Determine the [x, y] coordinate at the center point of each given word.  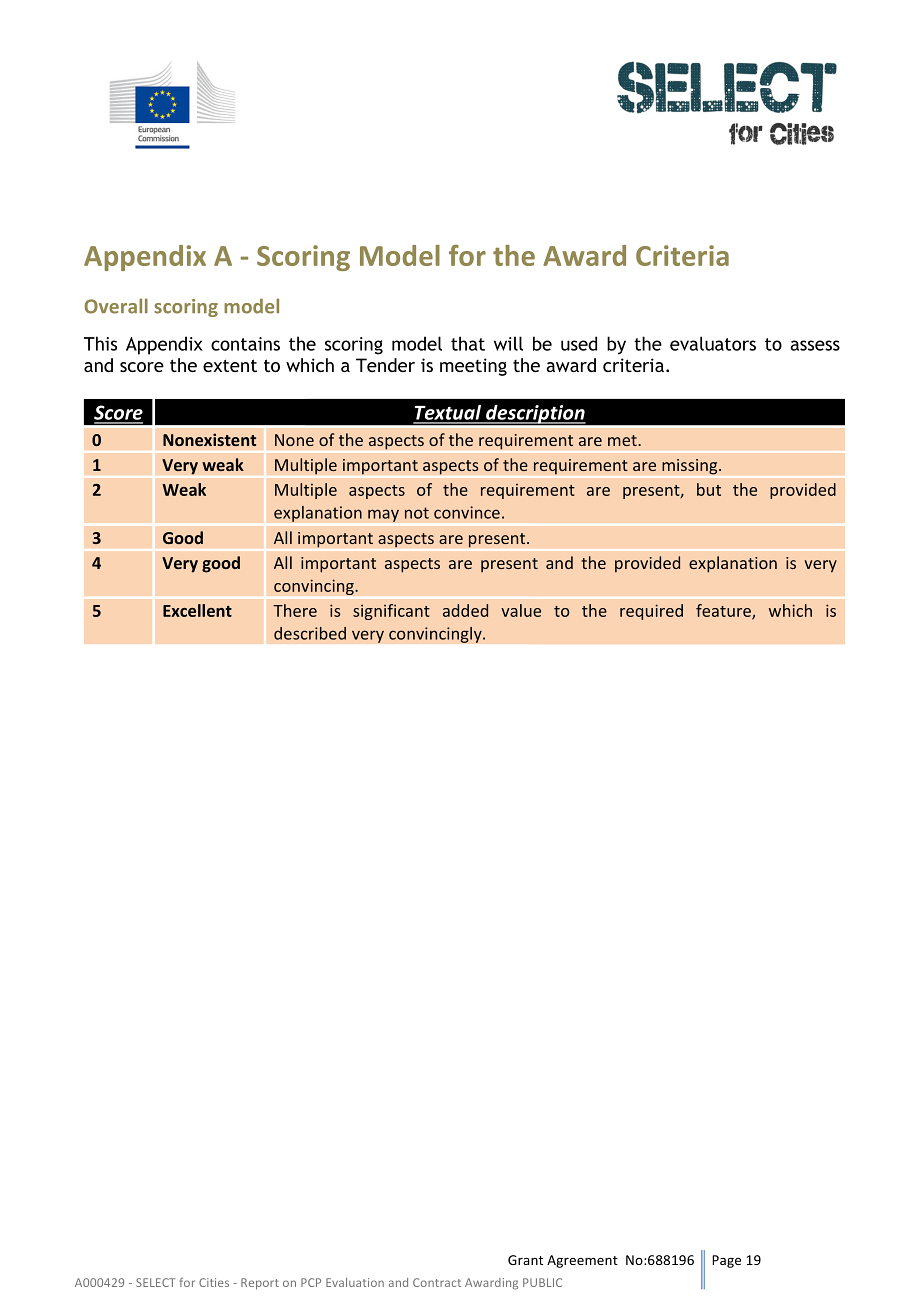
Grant [525, 1260]
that [468, 343]
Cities [214, 1282]
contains [245, 344]
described [310, 633]
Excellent [197, 610]
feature [724, 611]
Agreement [582, 1261]
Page [726, 1261]
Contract [437, 1282]
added [465, 610]
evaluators [713, 343]
